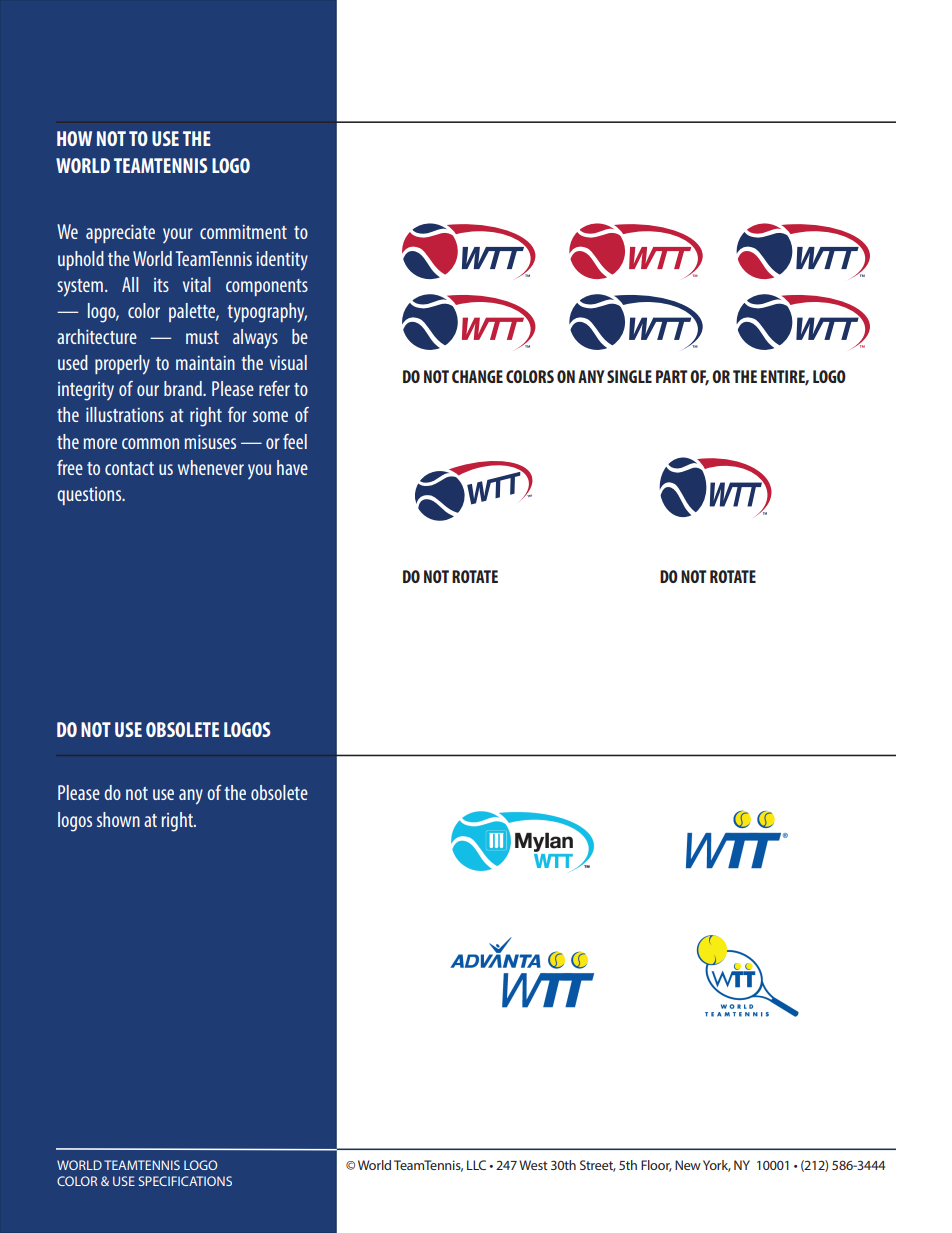 Image resolution: width=952 pixels, height=1233 pixels. What do you see at coordinates (533, 1165) in the page?
I see `West` at bounding box center [533, 1165].
